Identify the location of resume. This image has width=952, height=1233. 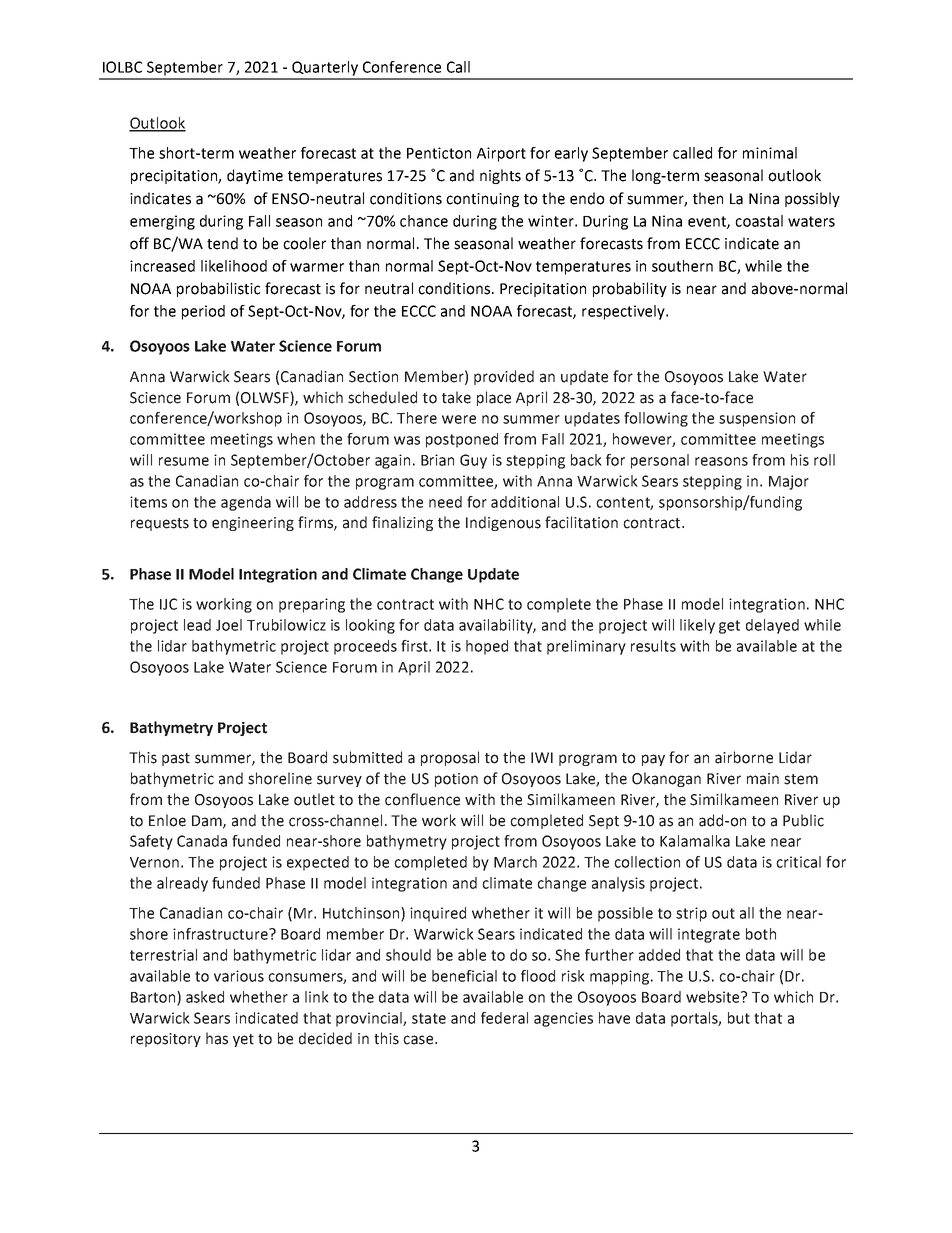
(184, 461).
